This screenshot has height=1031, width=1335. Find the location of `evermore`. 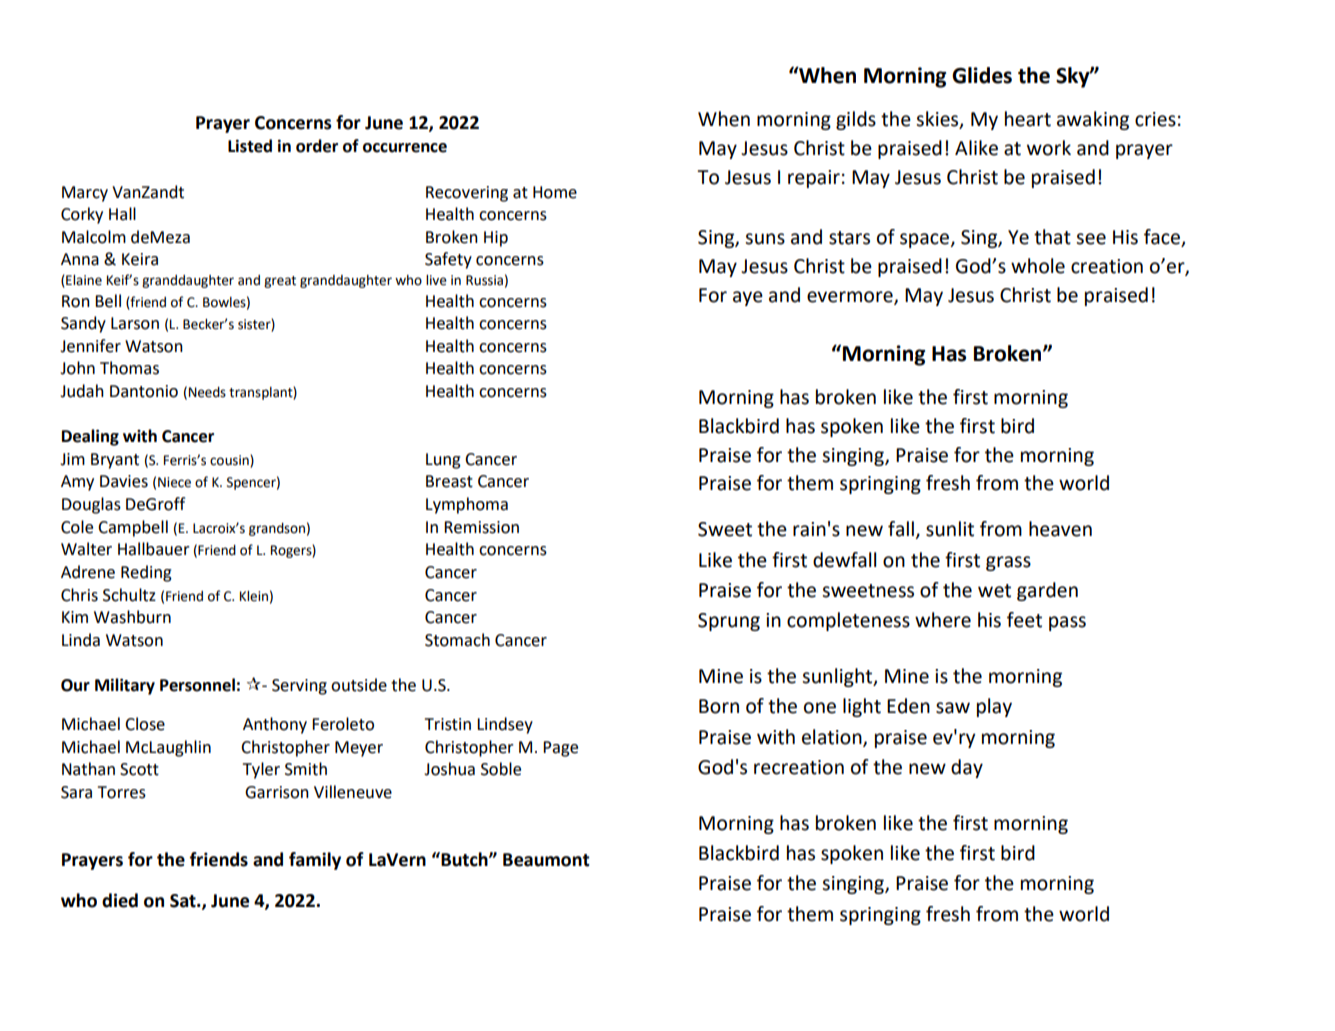

evermore is located at coordinates (851, 297).
